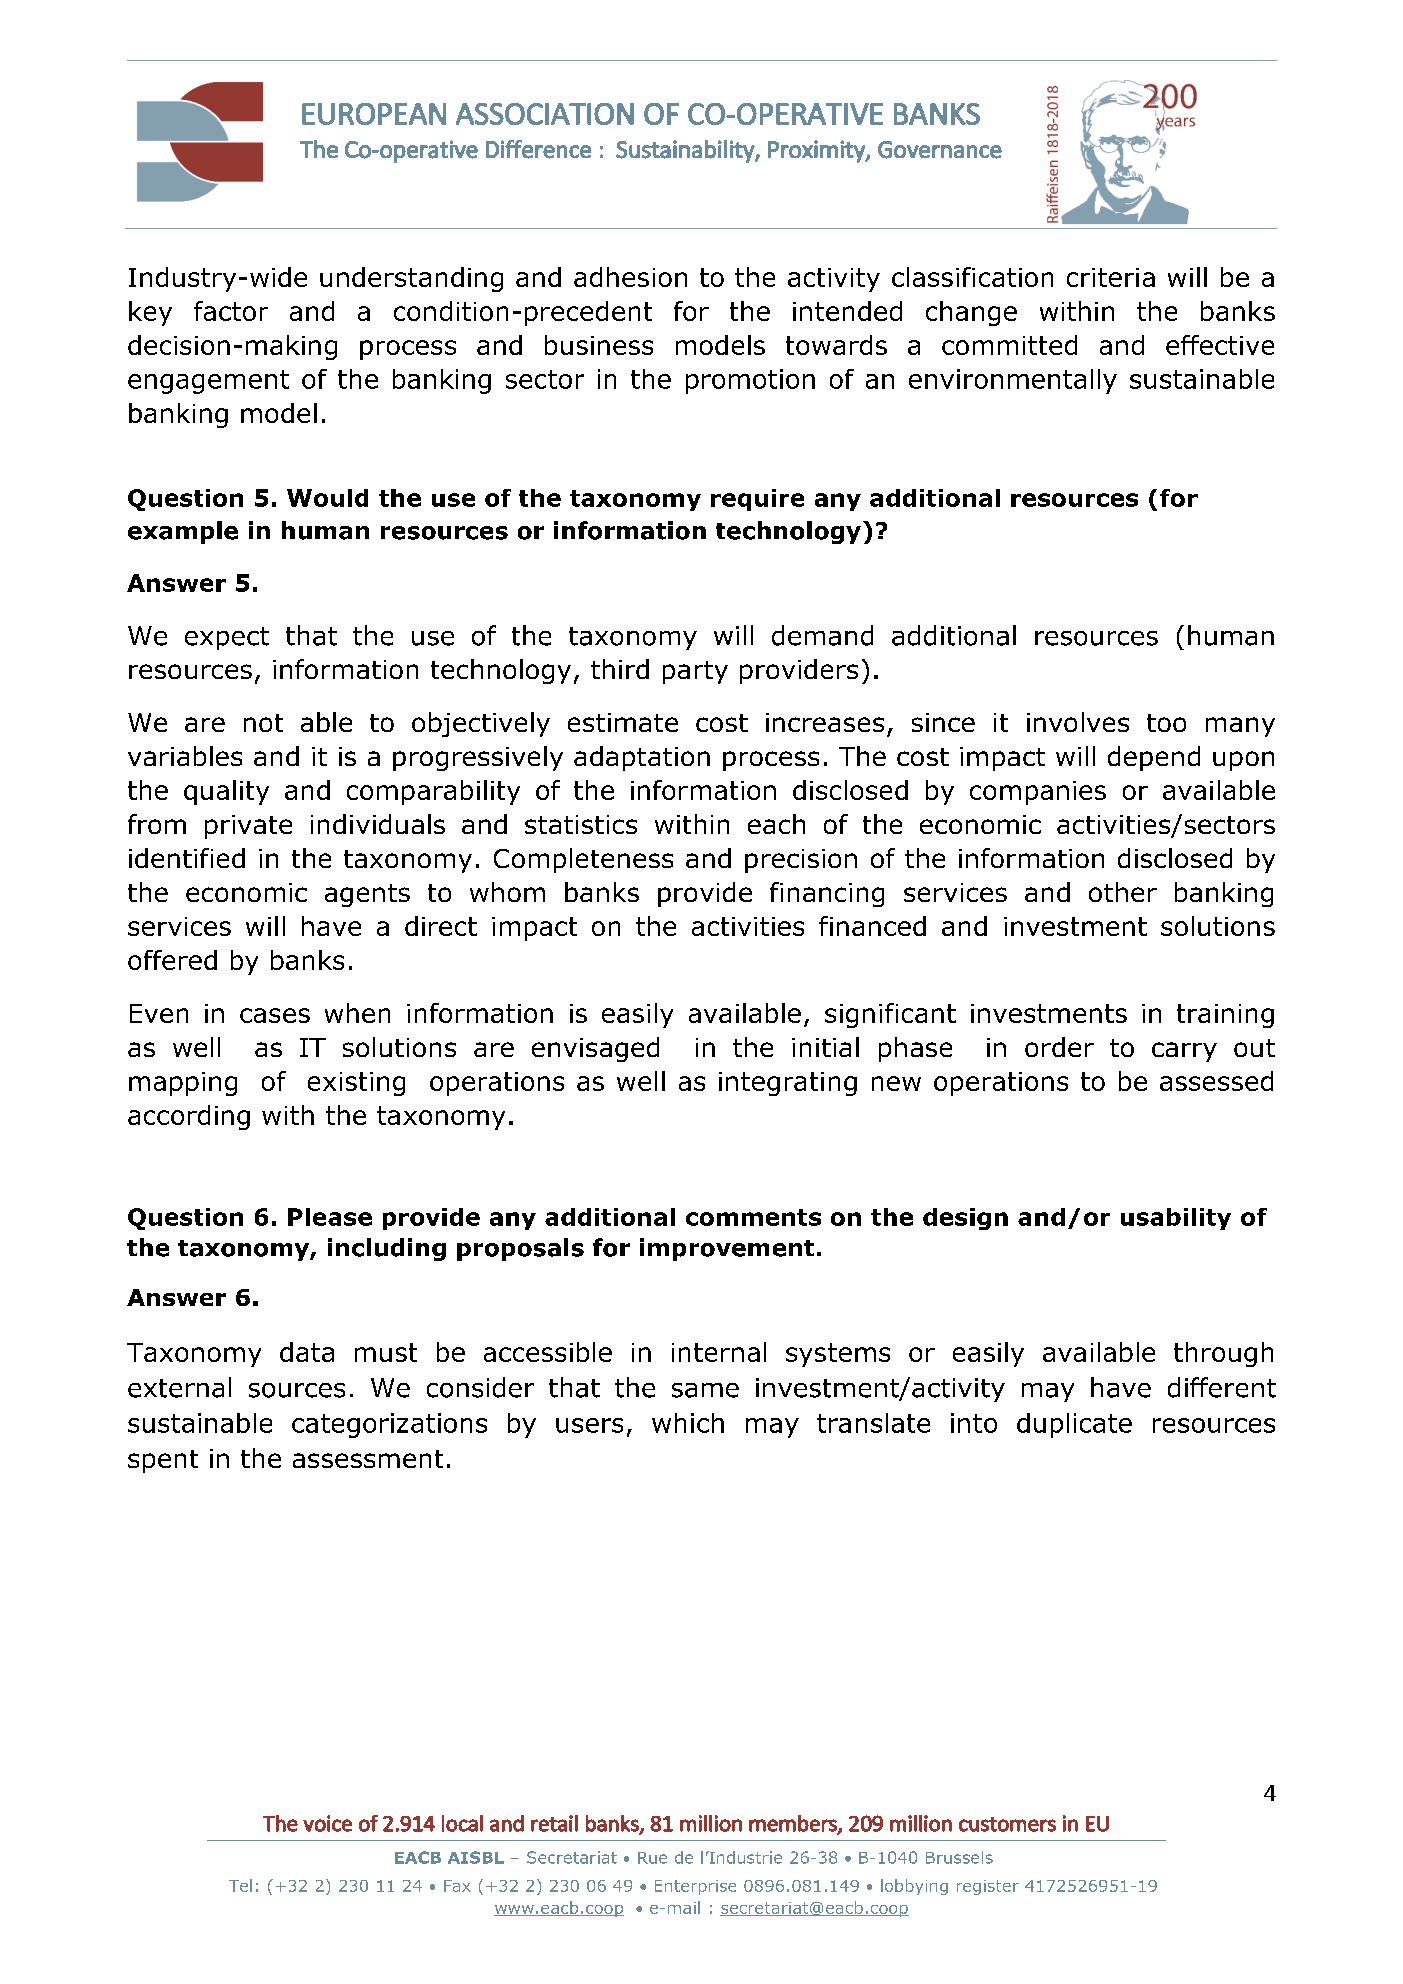  Describe the element at coordinates (595, 1049) in the page. I see `envisaged` at that location.
